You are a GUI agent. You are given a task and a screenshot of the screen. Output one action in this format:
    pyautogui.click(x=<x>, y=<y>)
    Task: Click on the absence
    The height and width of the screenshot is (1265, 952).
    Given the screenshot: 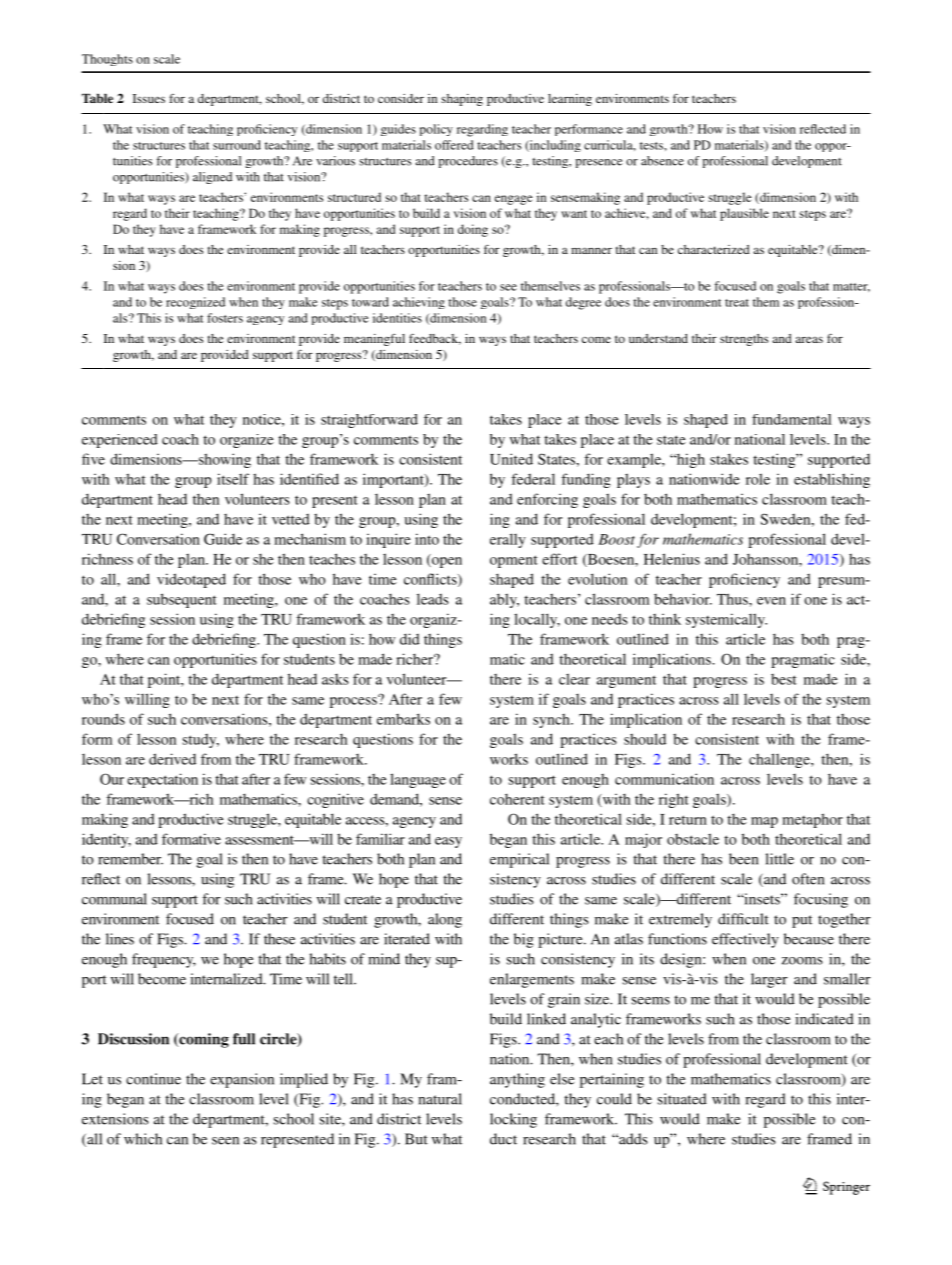 What is the action you would take?
    pyautogui.click(x=662, y=161)
